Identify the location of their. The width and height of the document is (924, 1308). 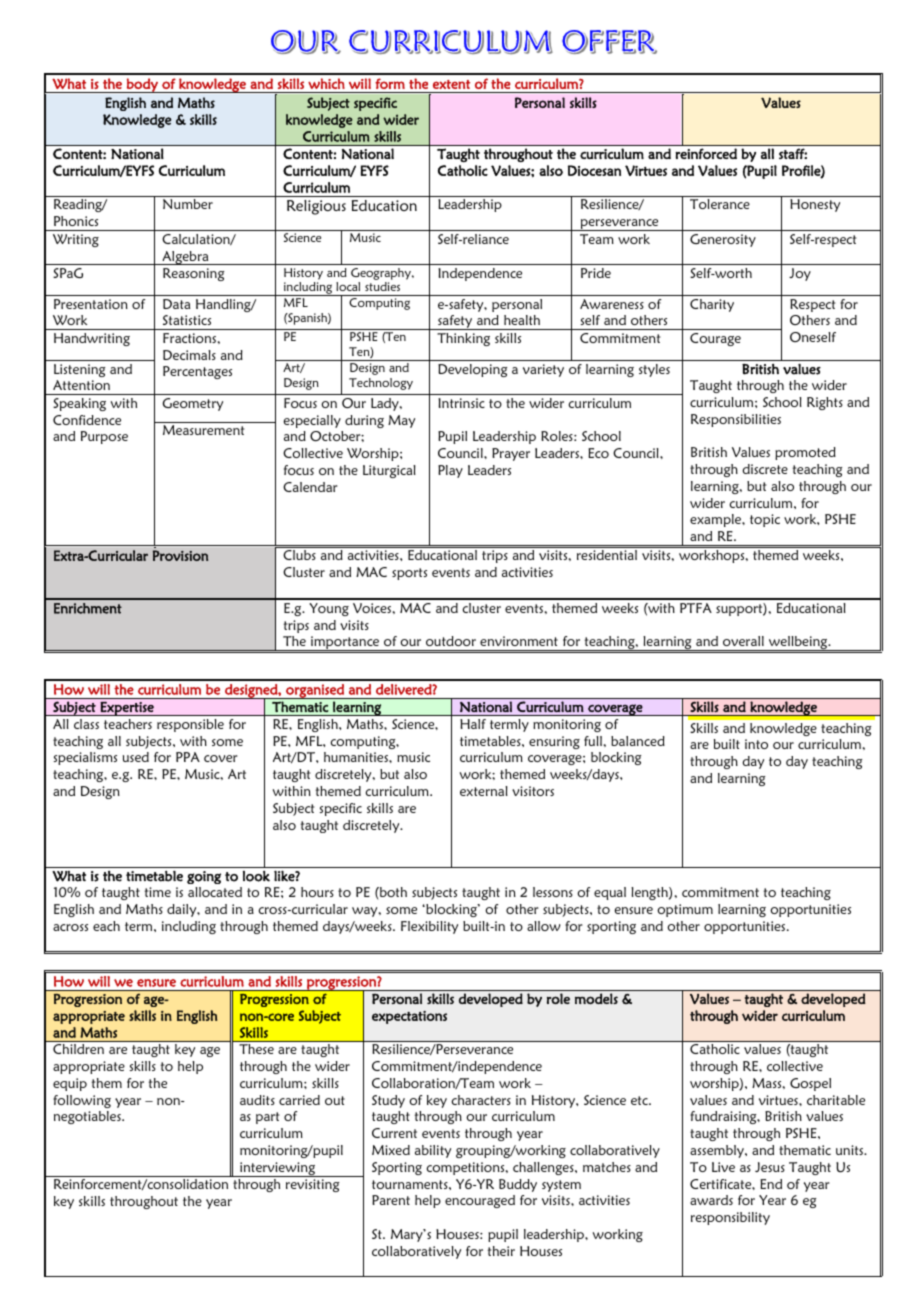
(501, 1251).
